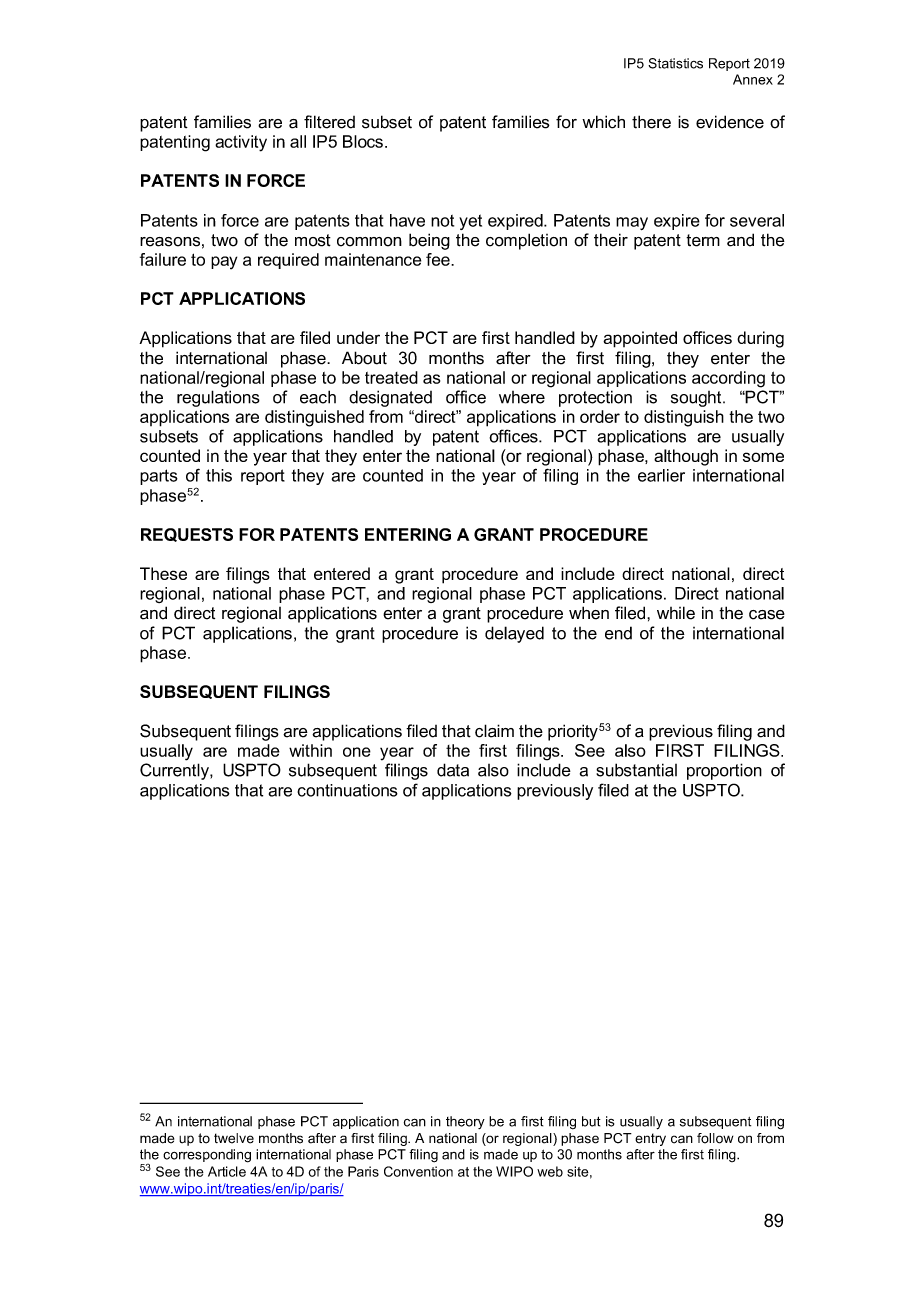  Describe the element at coordinates (234, 1138) in the screenshot. I see `twelve` at that location.
